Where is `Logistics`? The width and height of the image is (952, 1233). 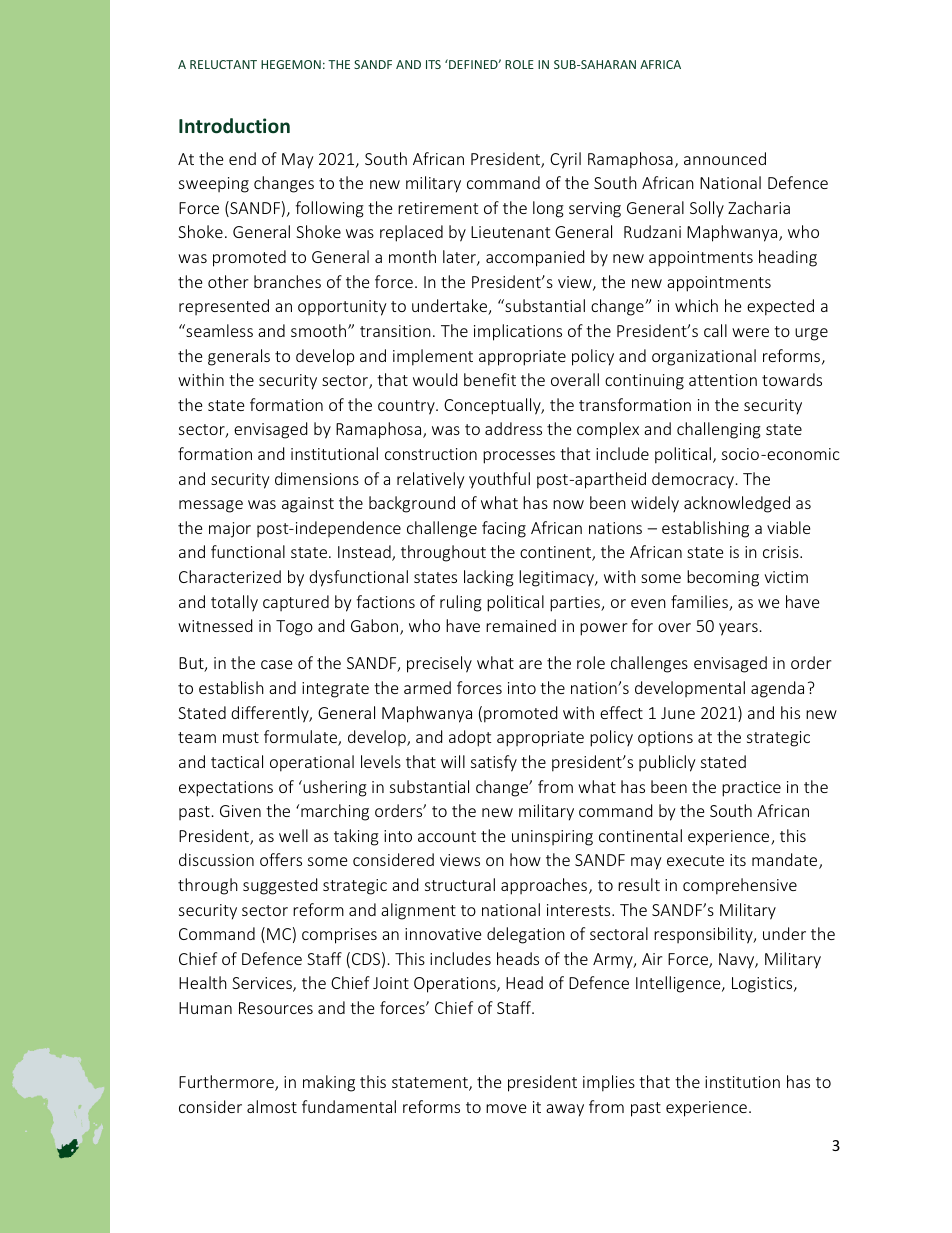 Logistics is located at coordinates (763, 985).
